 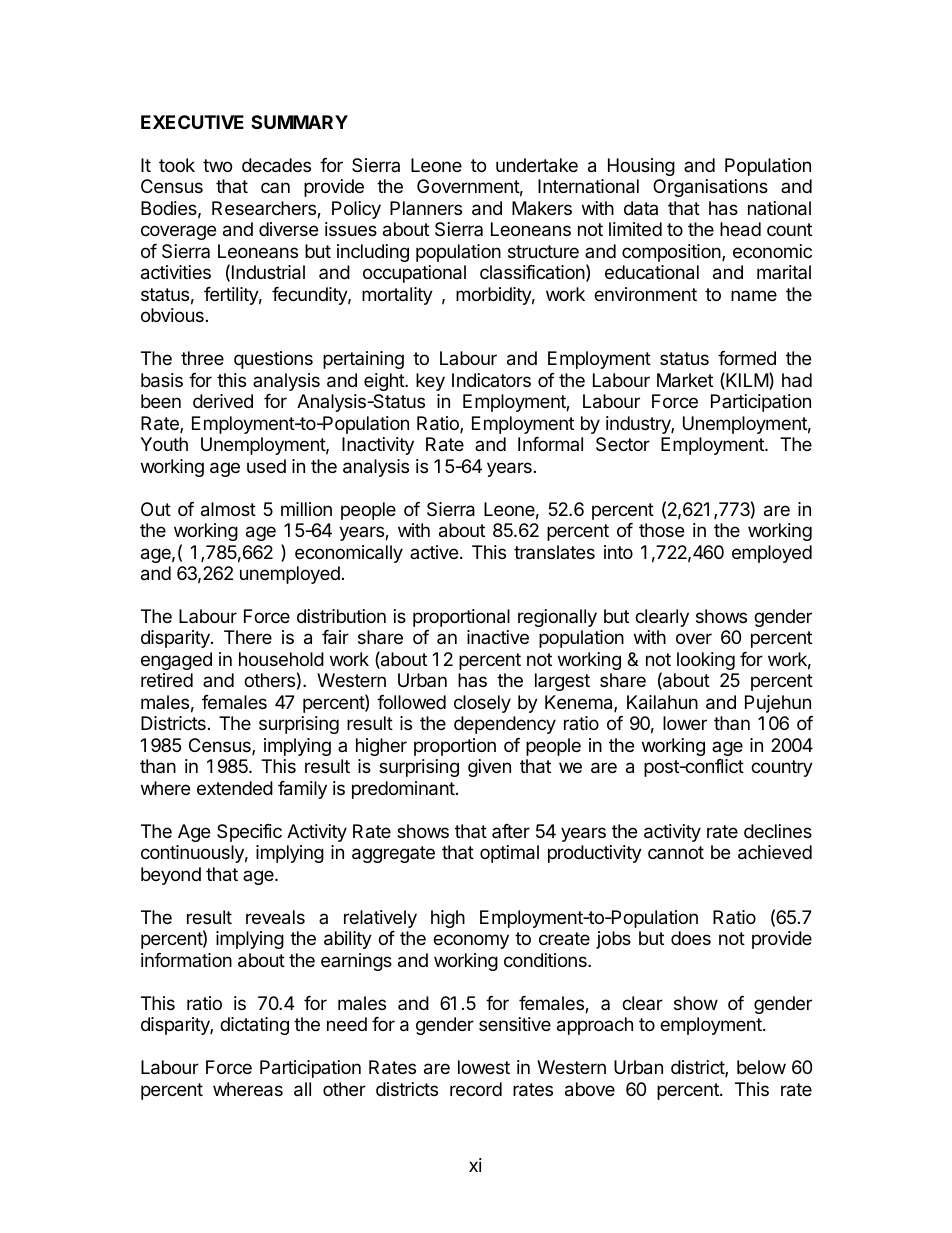 What do you see at coordinates (254, 1026) in the screenshot?
I see `dictating` at bounding box center [254, 1026].
